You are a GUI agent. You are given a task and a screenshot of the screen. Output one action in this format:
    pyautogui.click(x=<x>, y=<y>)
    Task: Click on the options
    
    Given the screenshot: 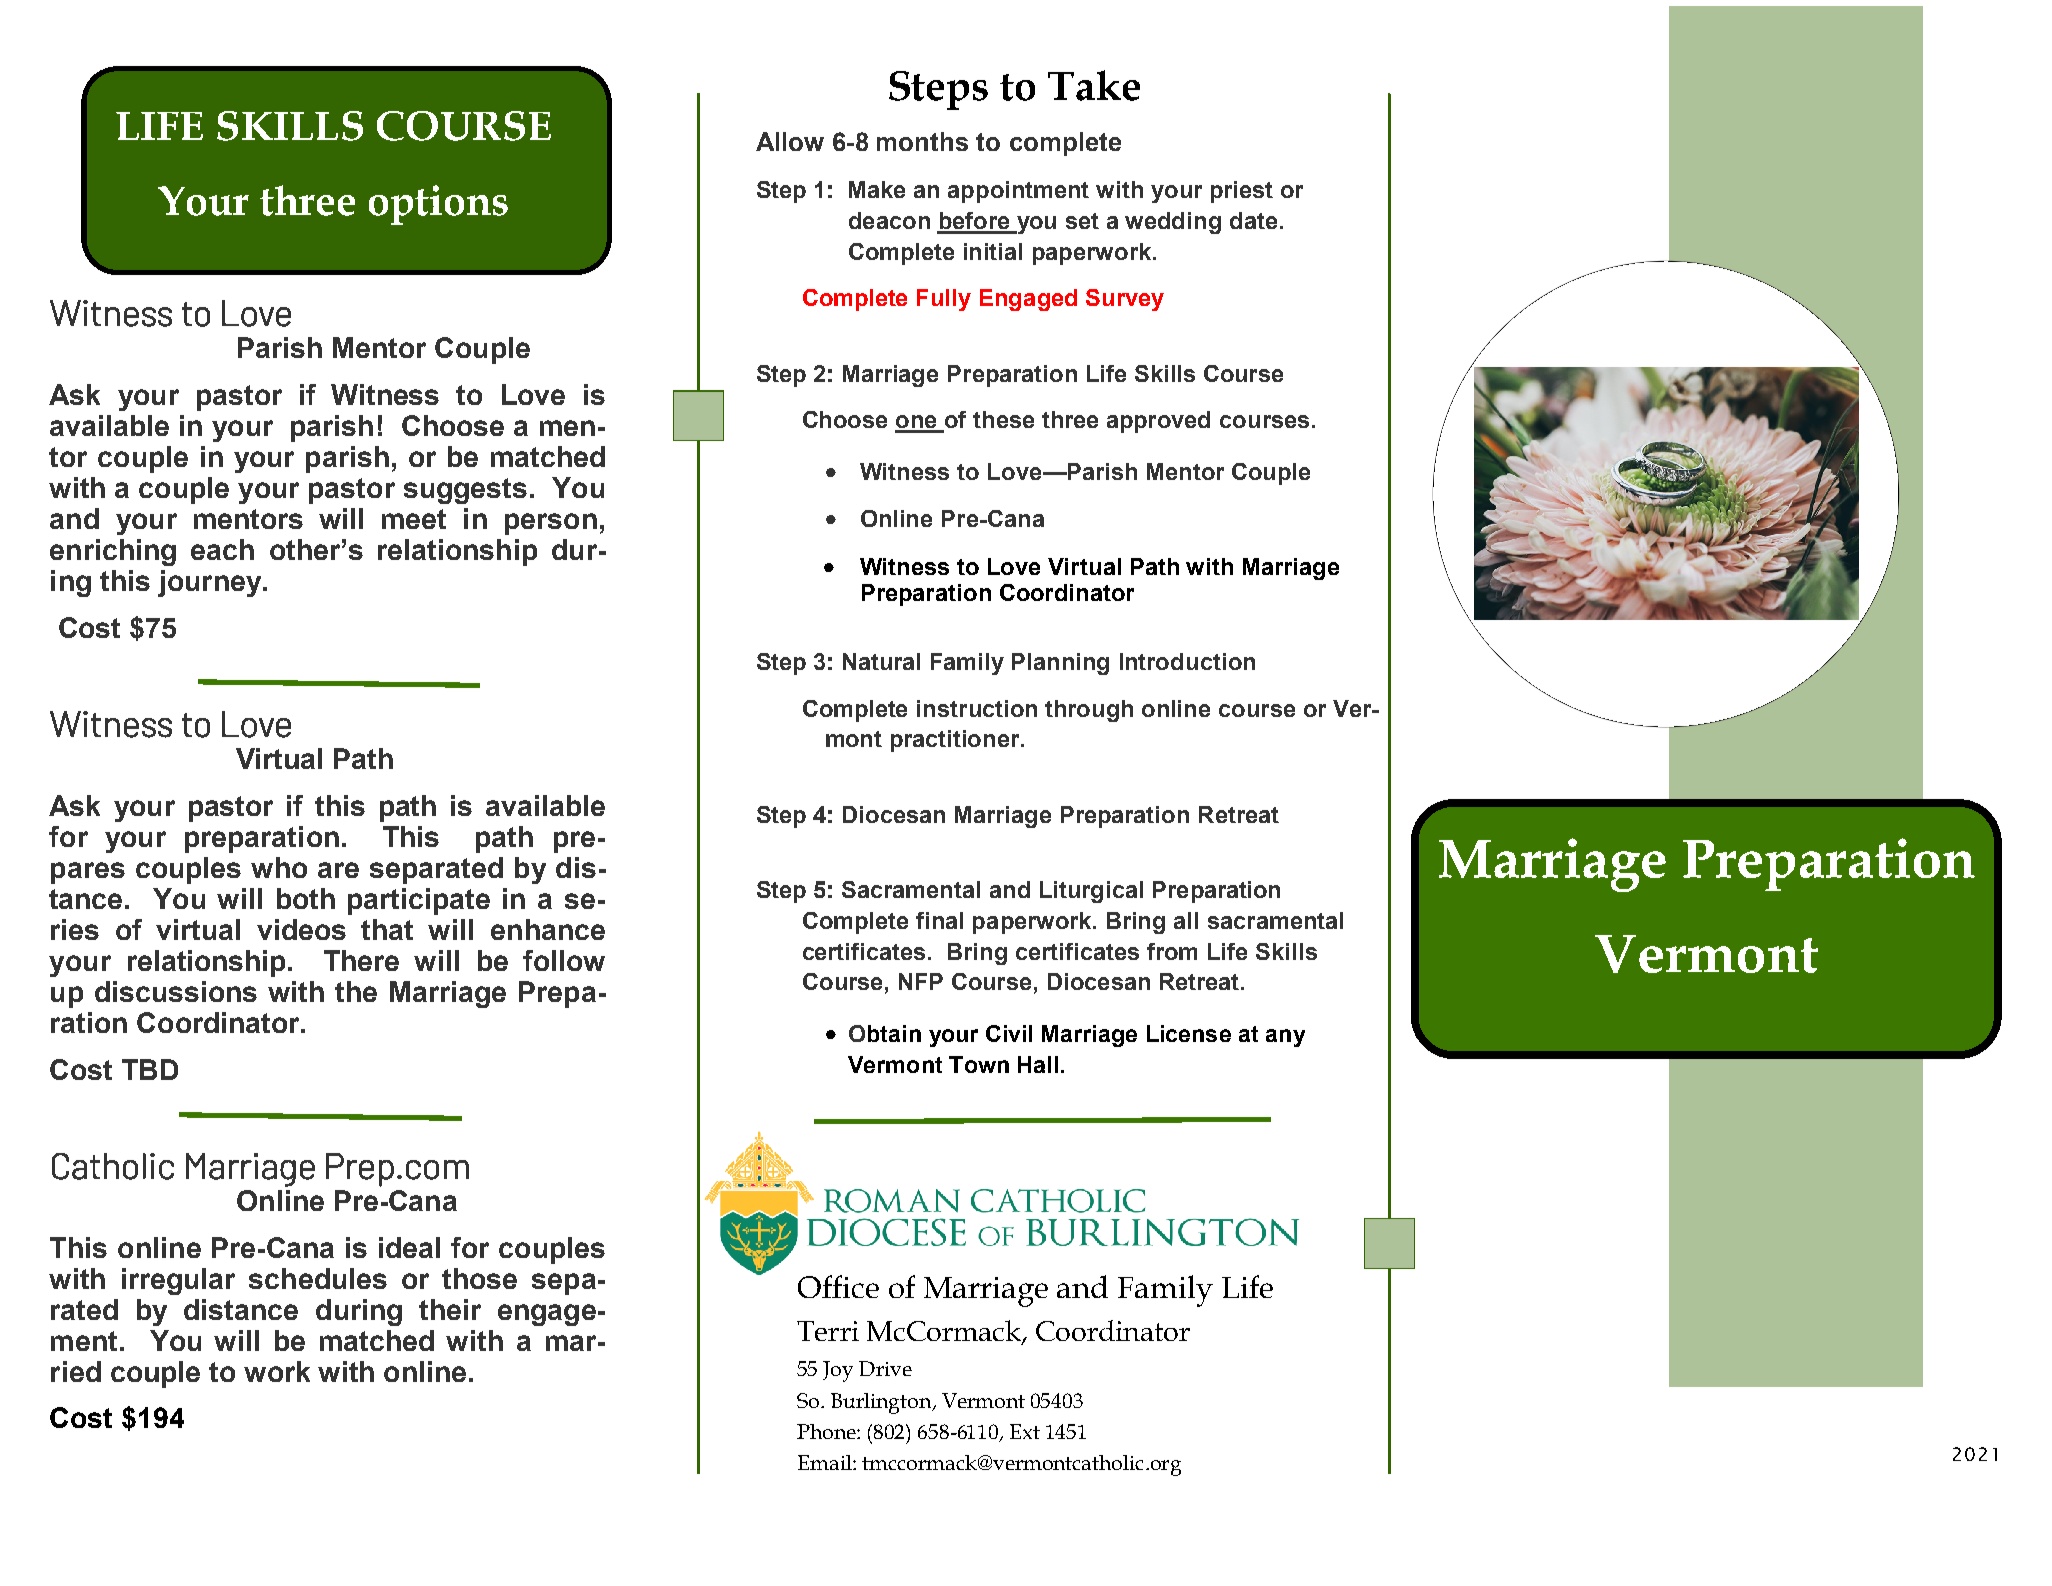 What is the action you would take?
    pyautogui.click(x=438, y=205)
